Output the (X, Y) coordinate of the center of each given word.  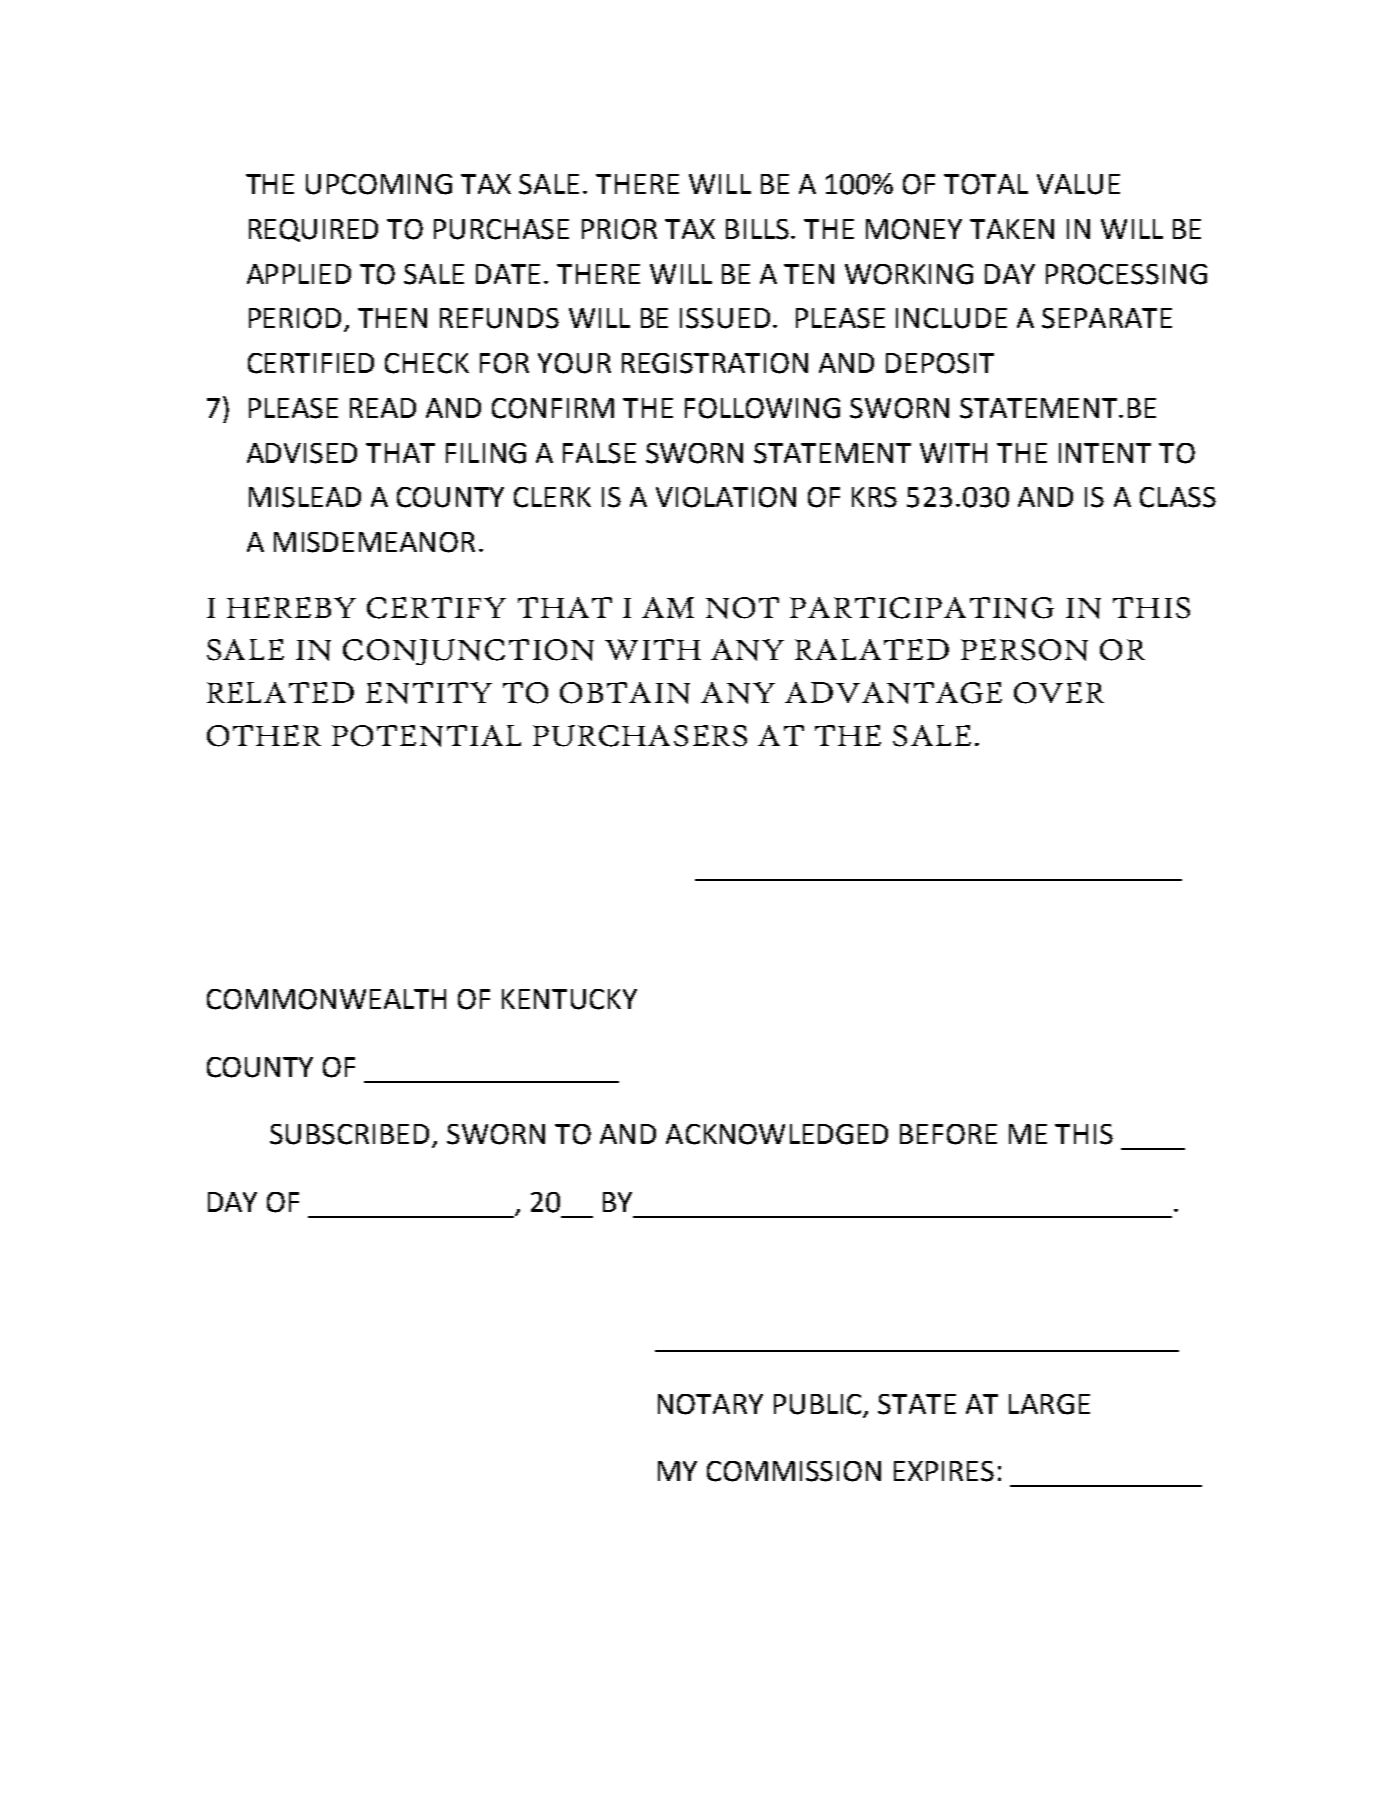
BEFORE (948, 1134)
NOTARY (710, 1404)
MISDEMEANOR (374, 542)
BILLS (759, 229)
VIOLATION (726, 497)
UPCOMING (379, 184)
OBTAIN (625, 693)
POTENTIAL (426, 736)
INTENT (1105, 453)
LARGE (1049, 1404)
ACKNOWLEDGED (777, 1134)
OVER (1059, 693)
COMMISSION (794, 1471)
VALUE (1078, 184)
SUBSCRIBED (351, 1135)
